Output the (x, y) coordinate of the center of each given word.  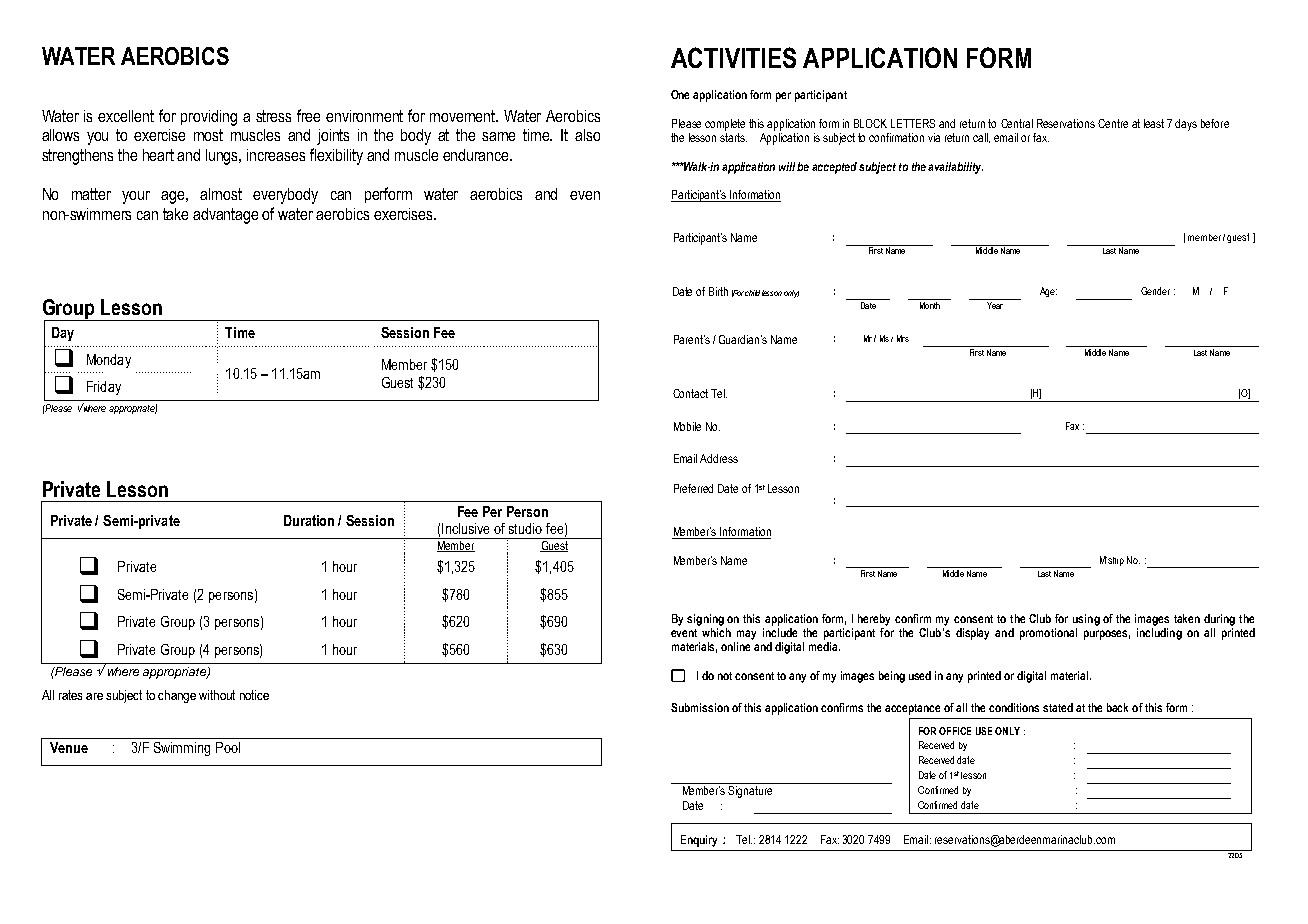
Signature (751, 790)
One (680, 94)
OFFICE (955, 731)
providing (209, 118)
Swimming (182, 749)
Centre (1113, 123)
